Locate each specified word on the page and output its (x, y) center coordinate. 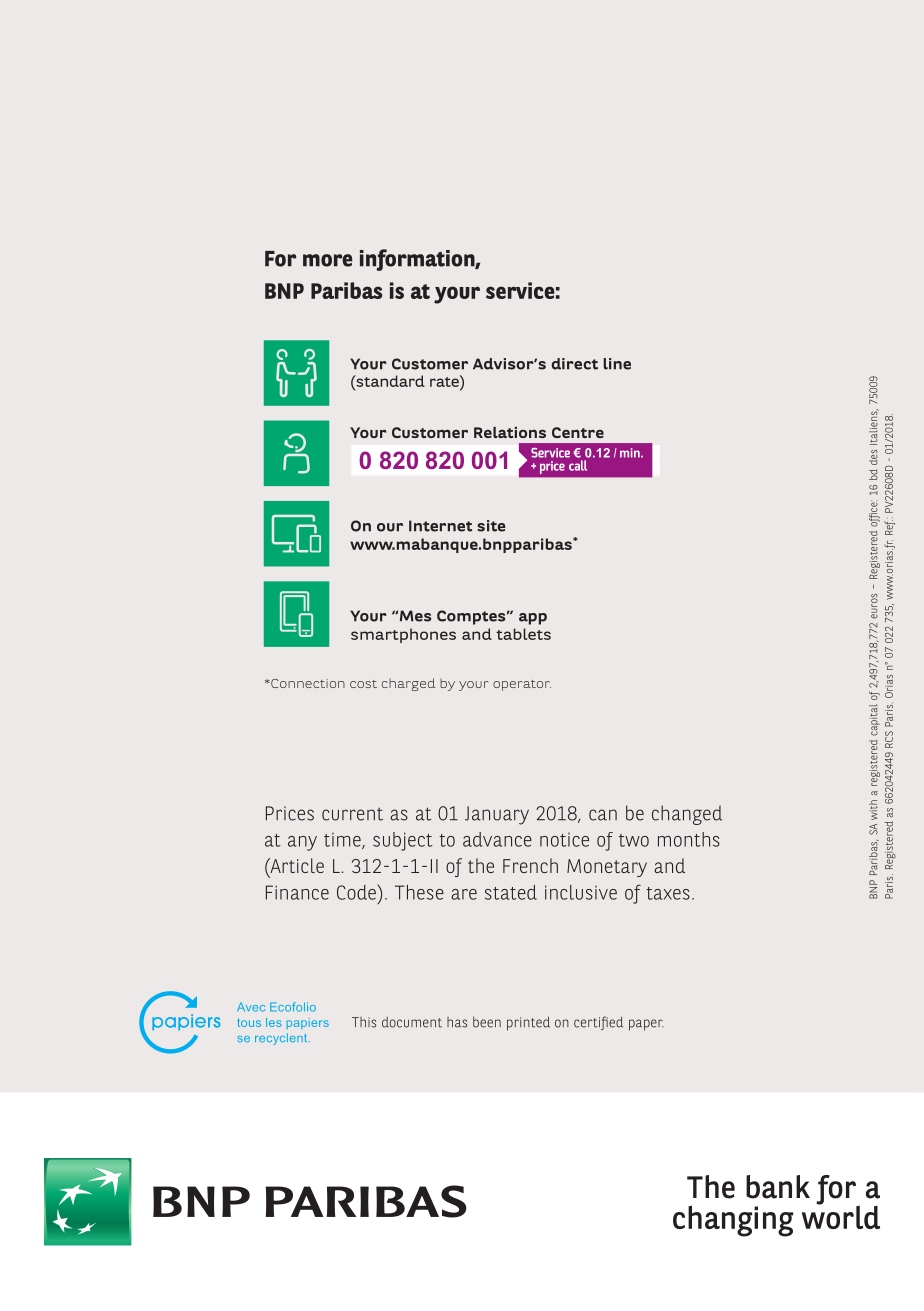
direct (574, 364)
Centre (578, 432)
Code (357, 892)
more (328, 260)
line (617, 364)
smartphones (403, 635)
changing (733, 1221)
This (364, 1022)
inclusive (581, 892)
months (689, 839)
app (533, 619)
